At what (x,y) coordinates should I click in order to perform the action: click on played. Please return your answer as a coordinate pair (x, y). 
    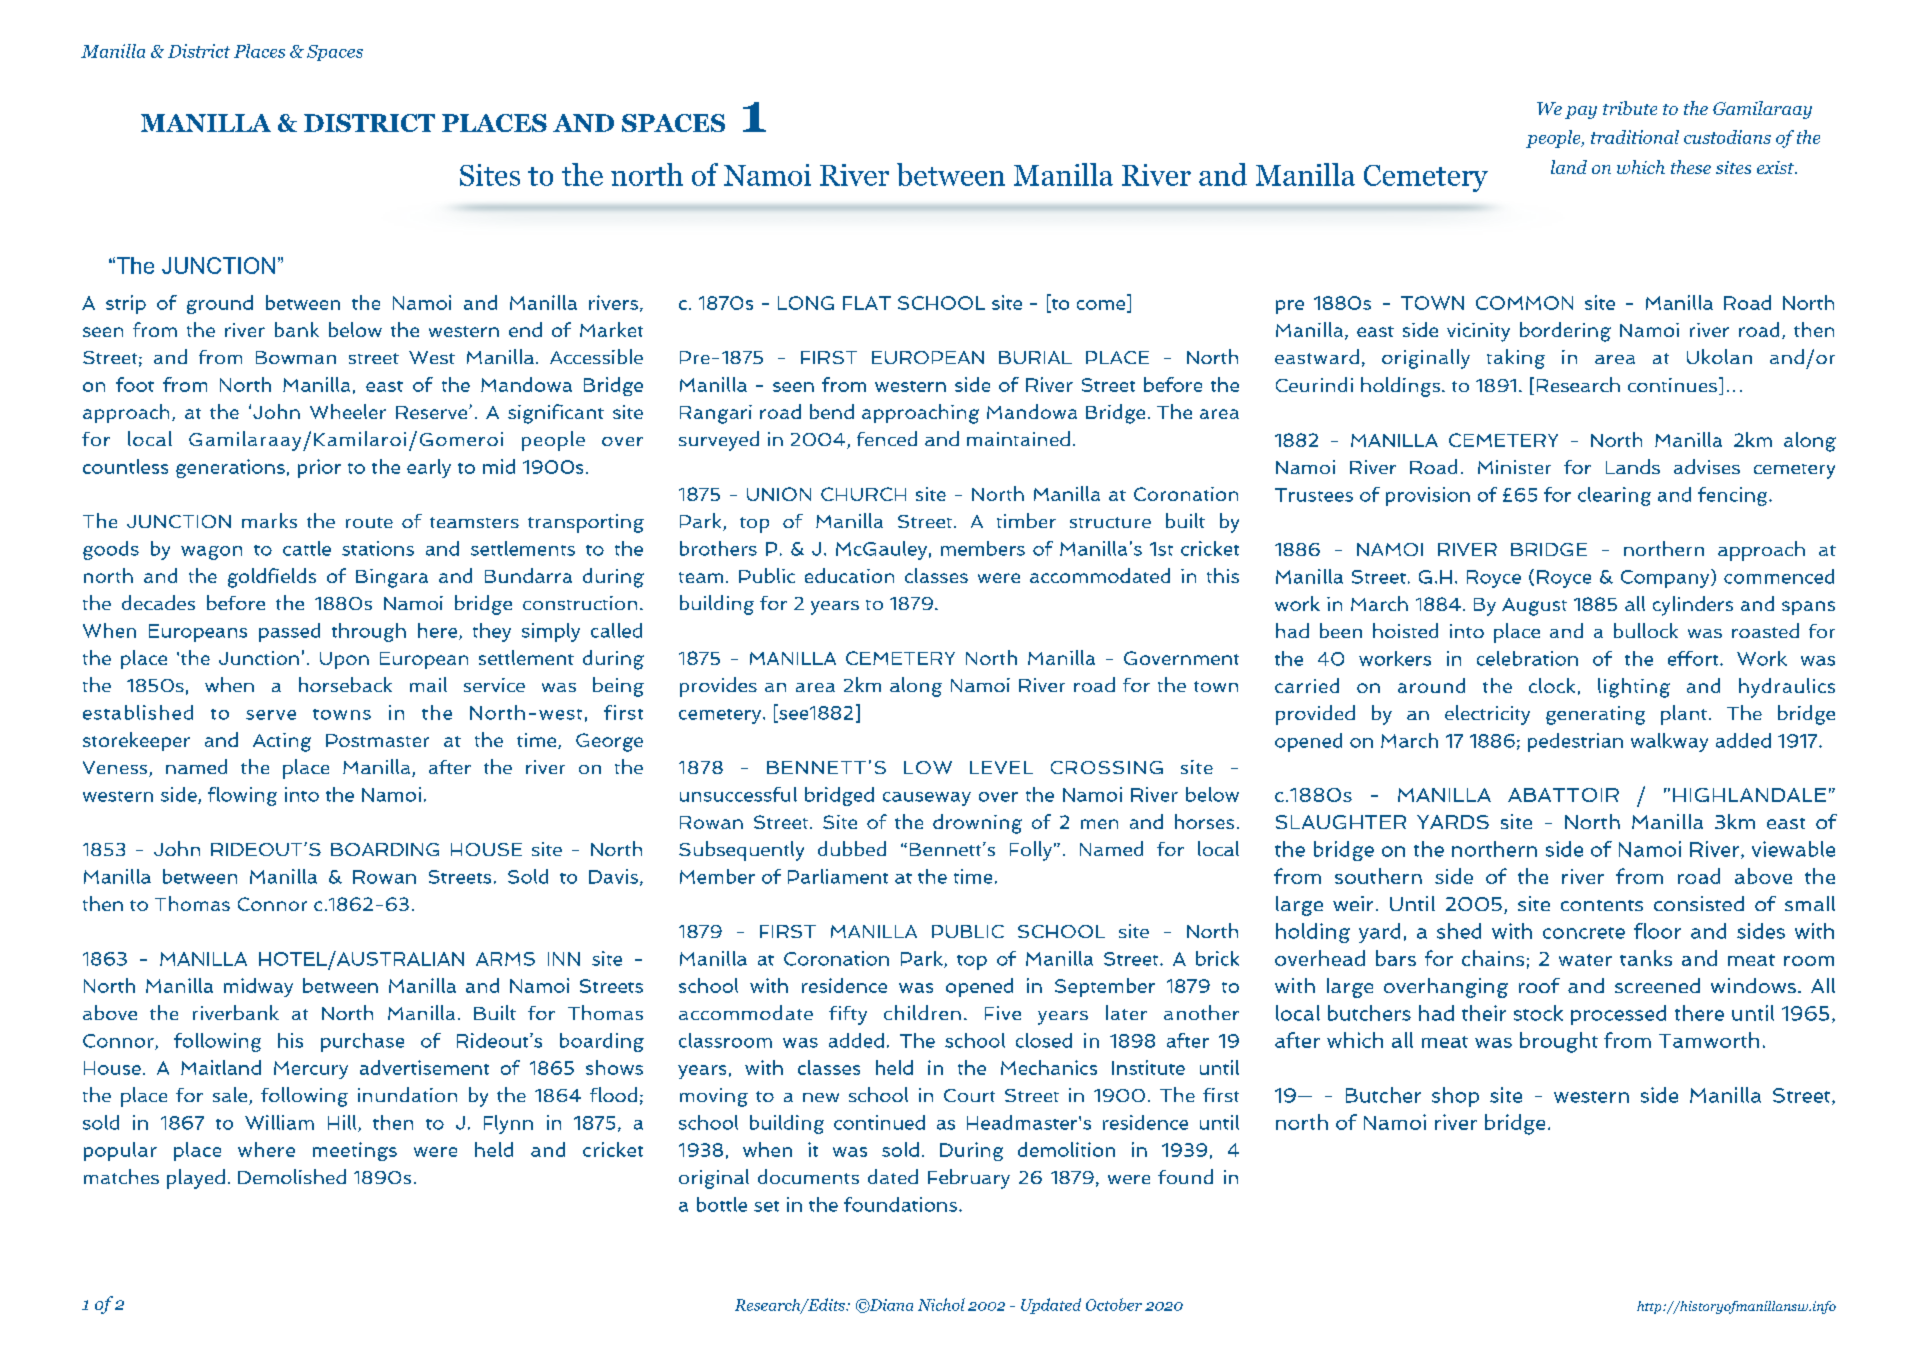
    Looking at the image, I should click on (196, 1179).
